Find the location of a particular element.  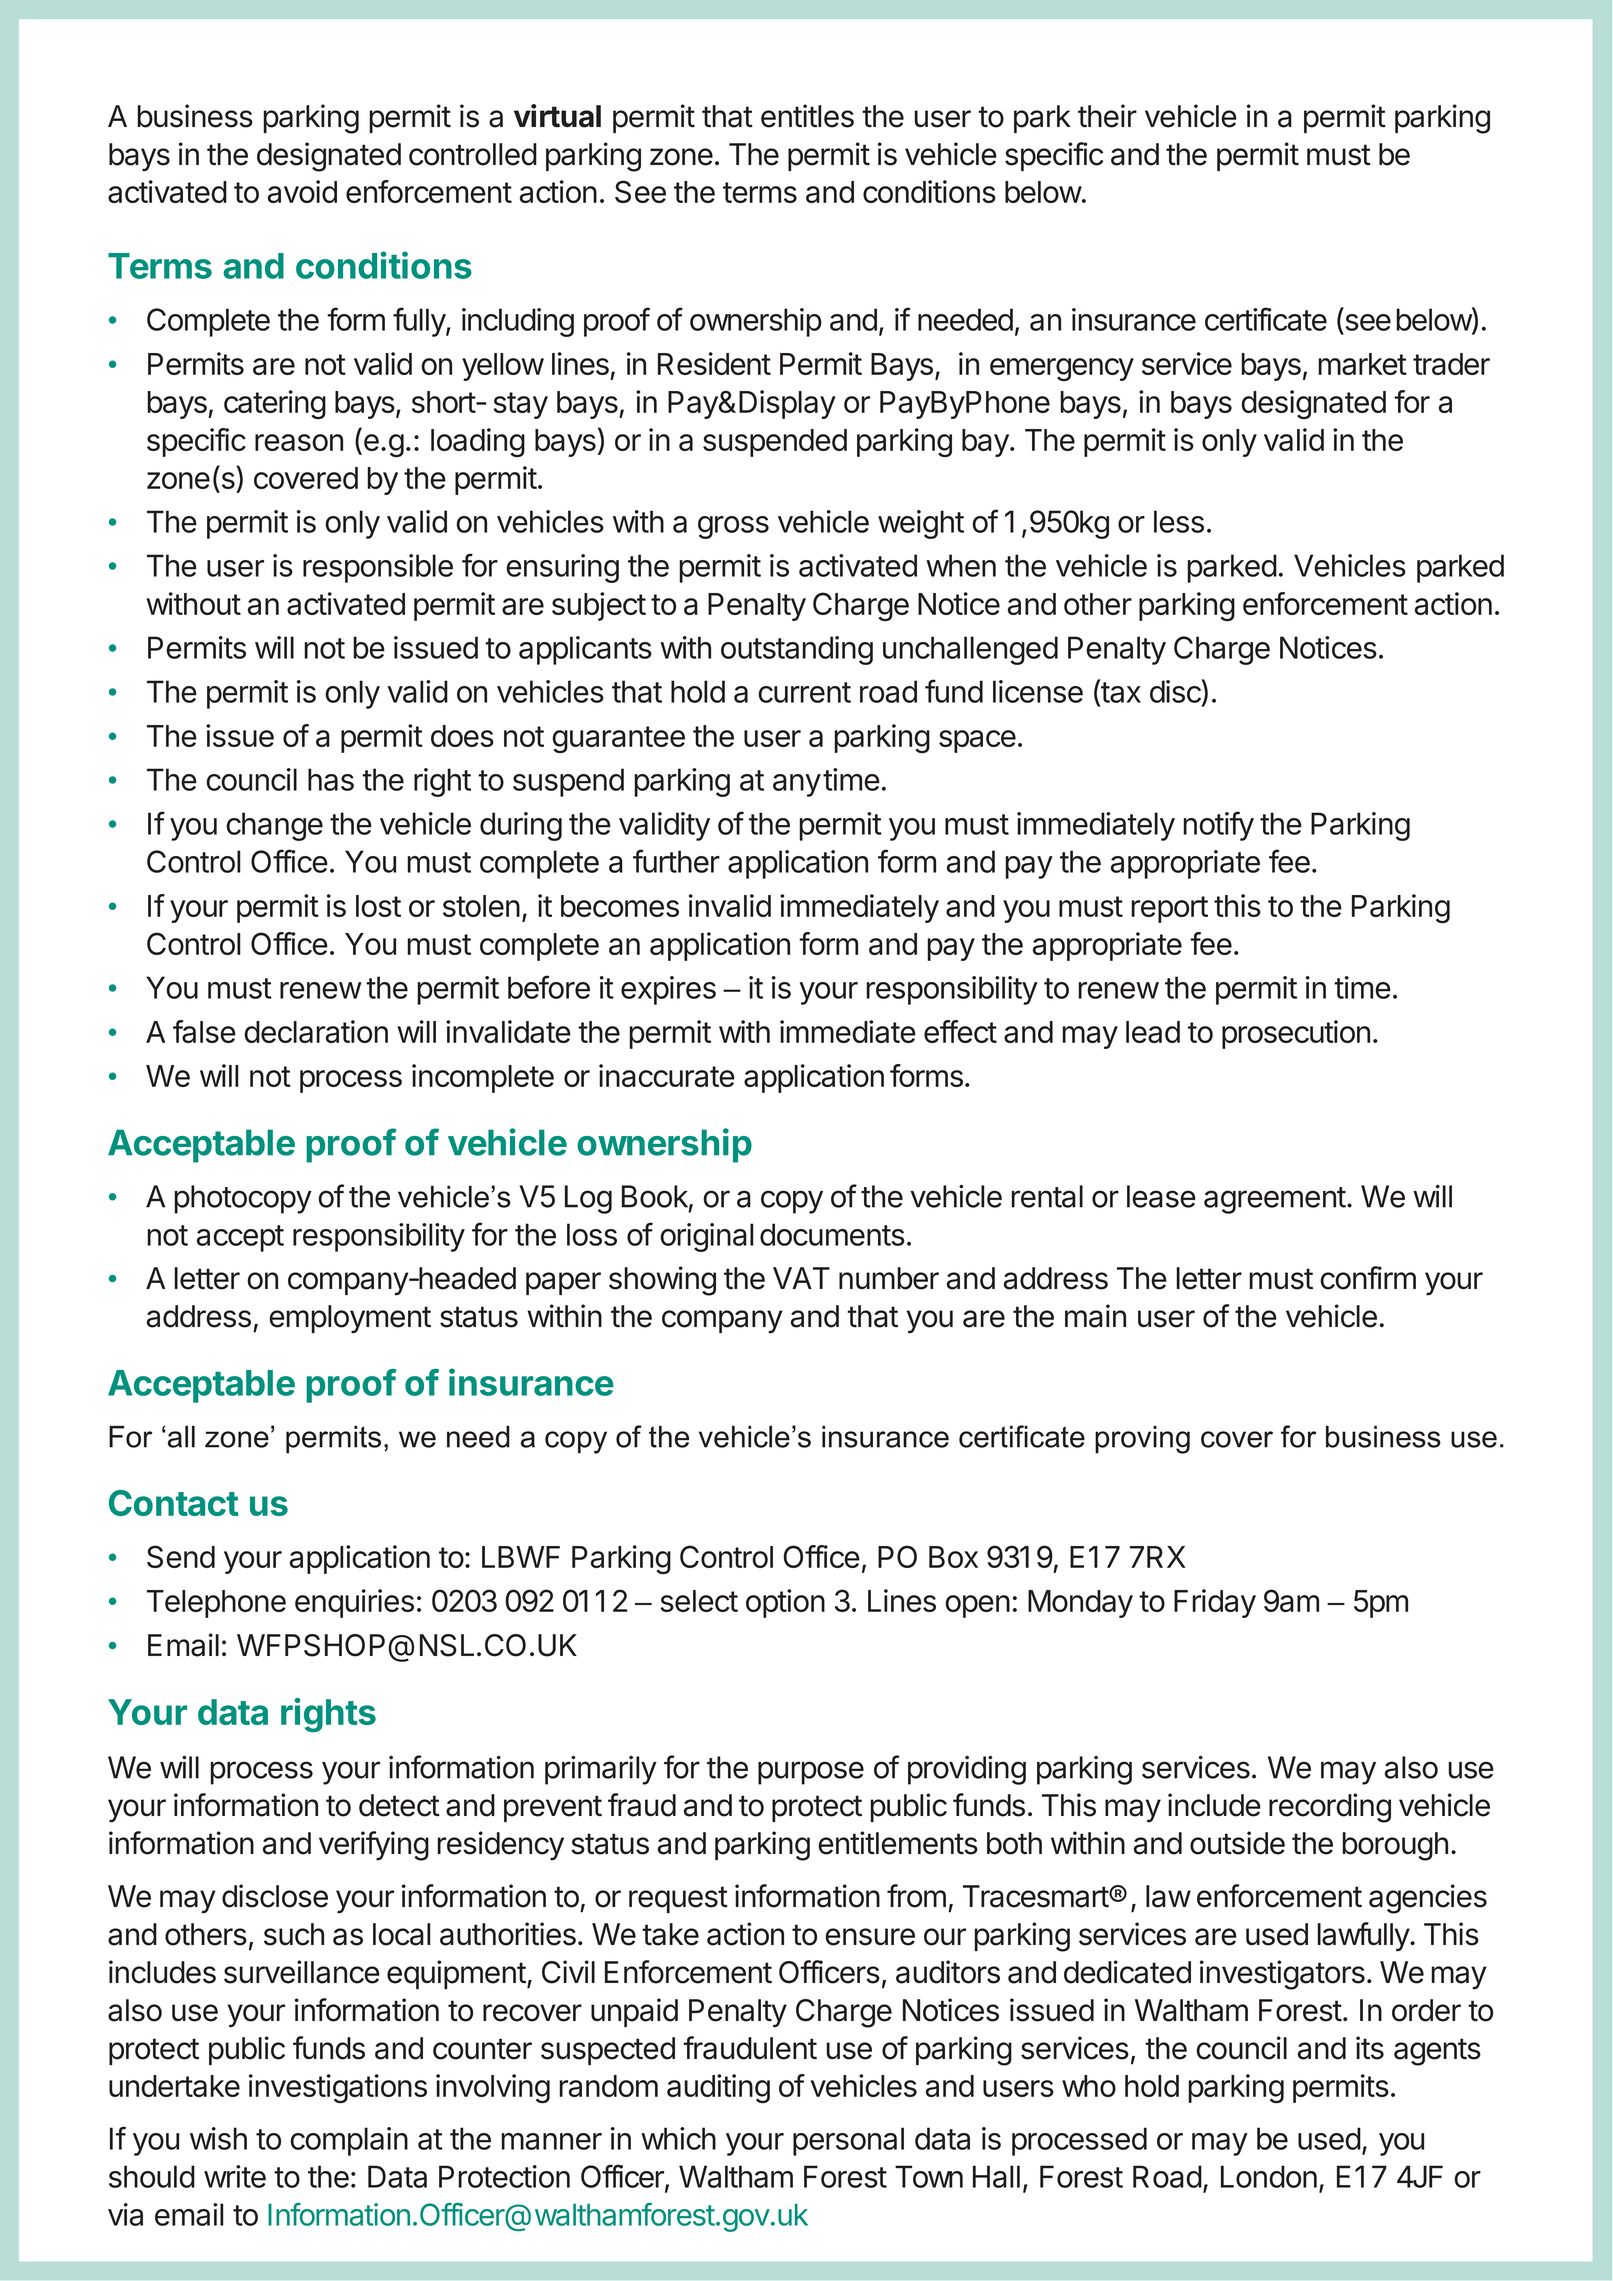

declaration is located at coordinates (316, 1031).
